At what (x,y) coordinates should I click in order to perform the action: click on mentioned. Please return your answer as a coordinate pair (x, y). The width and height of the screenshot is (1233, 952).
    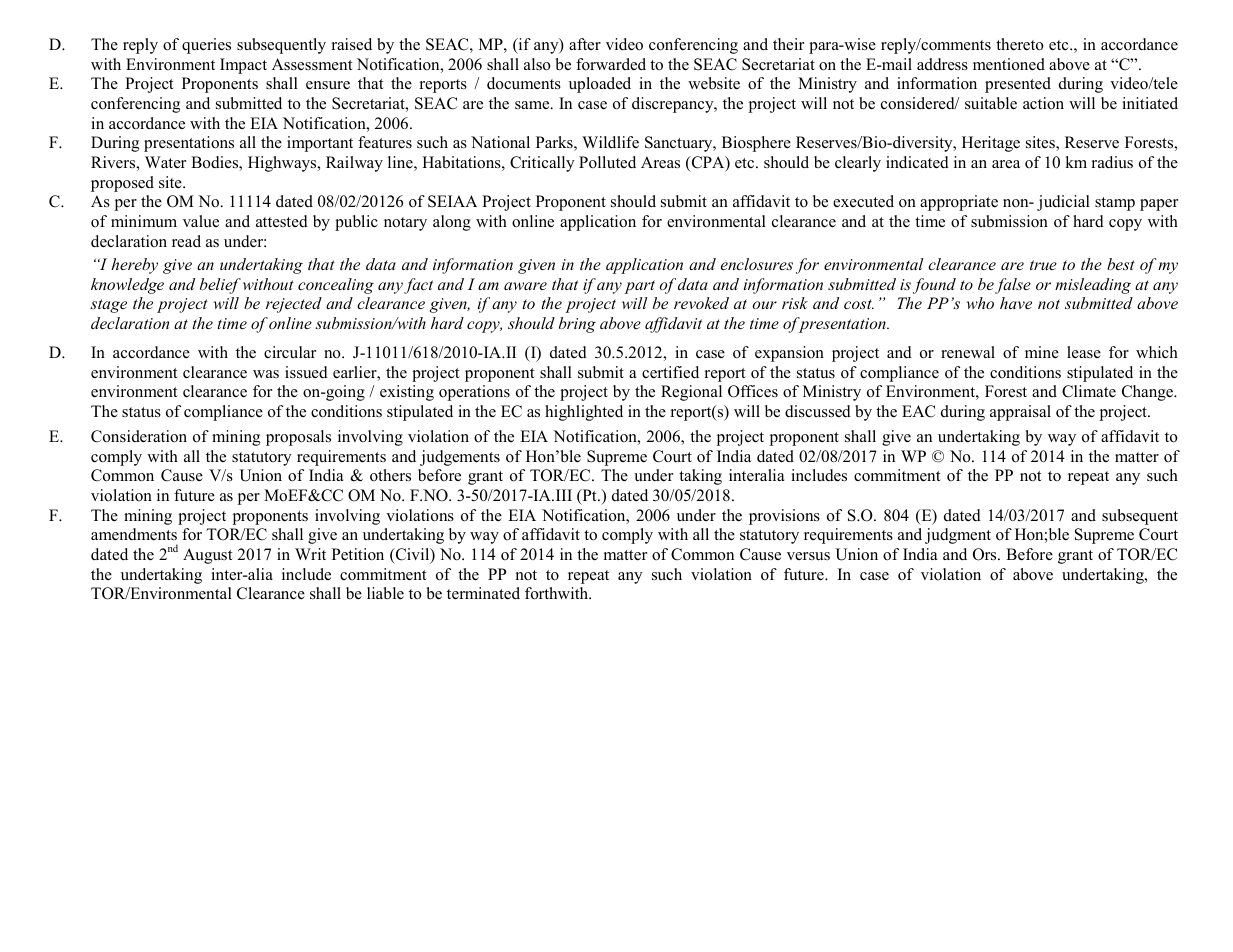
    Looking at the image, I should click on (1009, 64).
